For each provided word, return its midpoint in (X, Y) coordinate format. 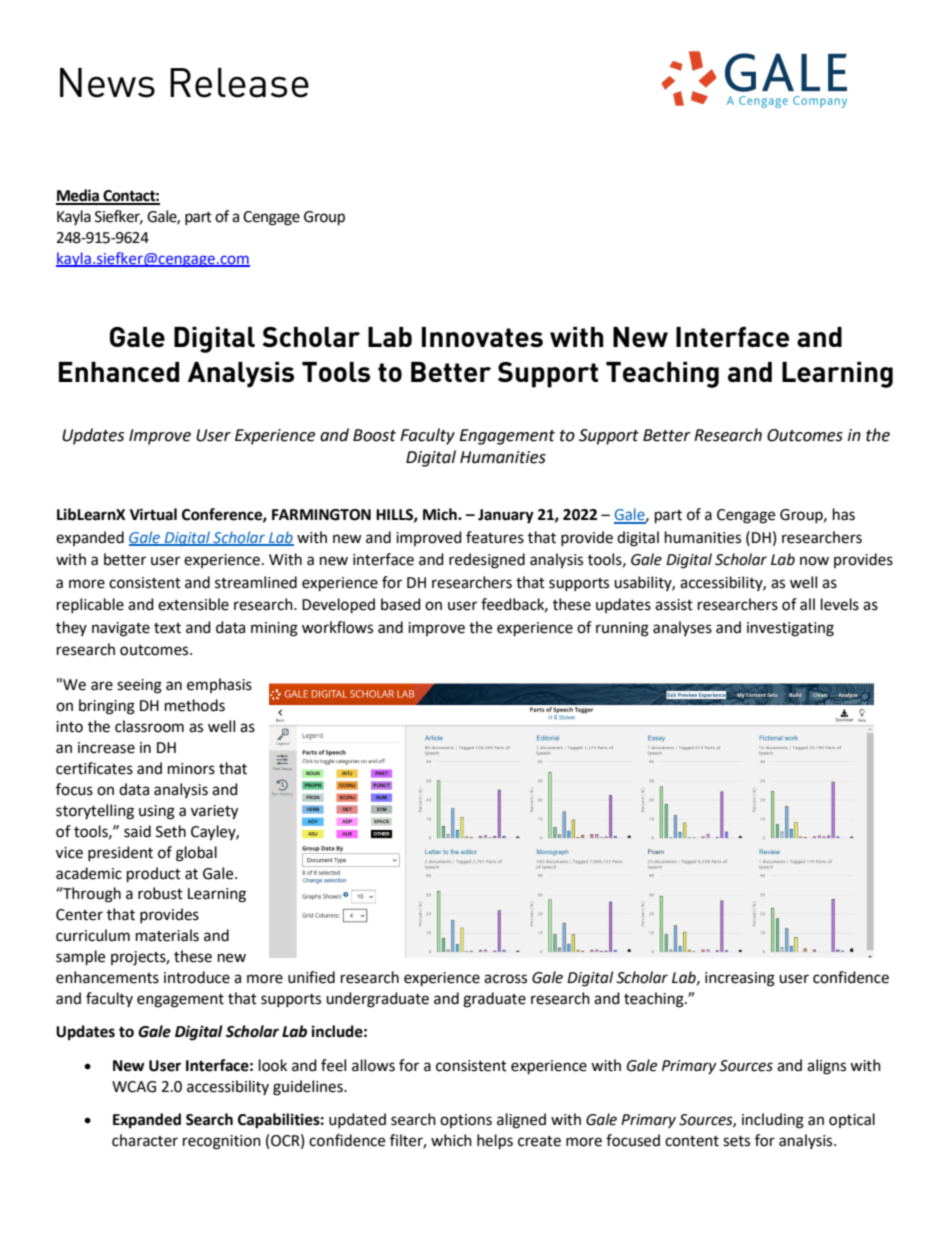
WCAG (134, 1087)
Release (239, 83)
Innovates (482, 337)
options (466, 1121)
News (107, 83)
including (773, 1121)
